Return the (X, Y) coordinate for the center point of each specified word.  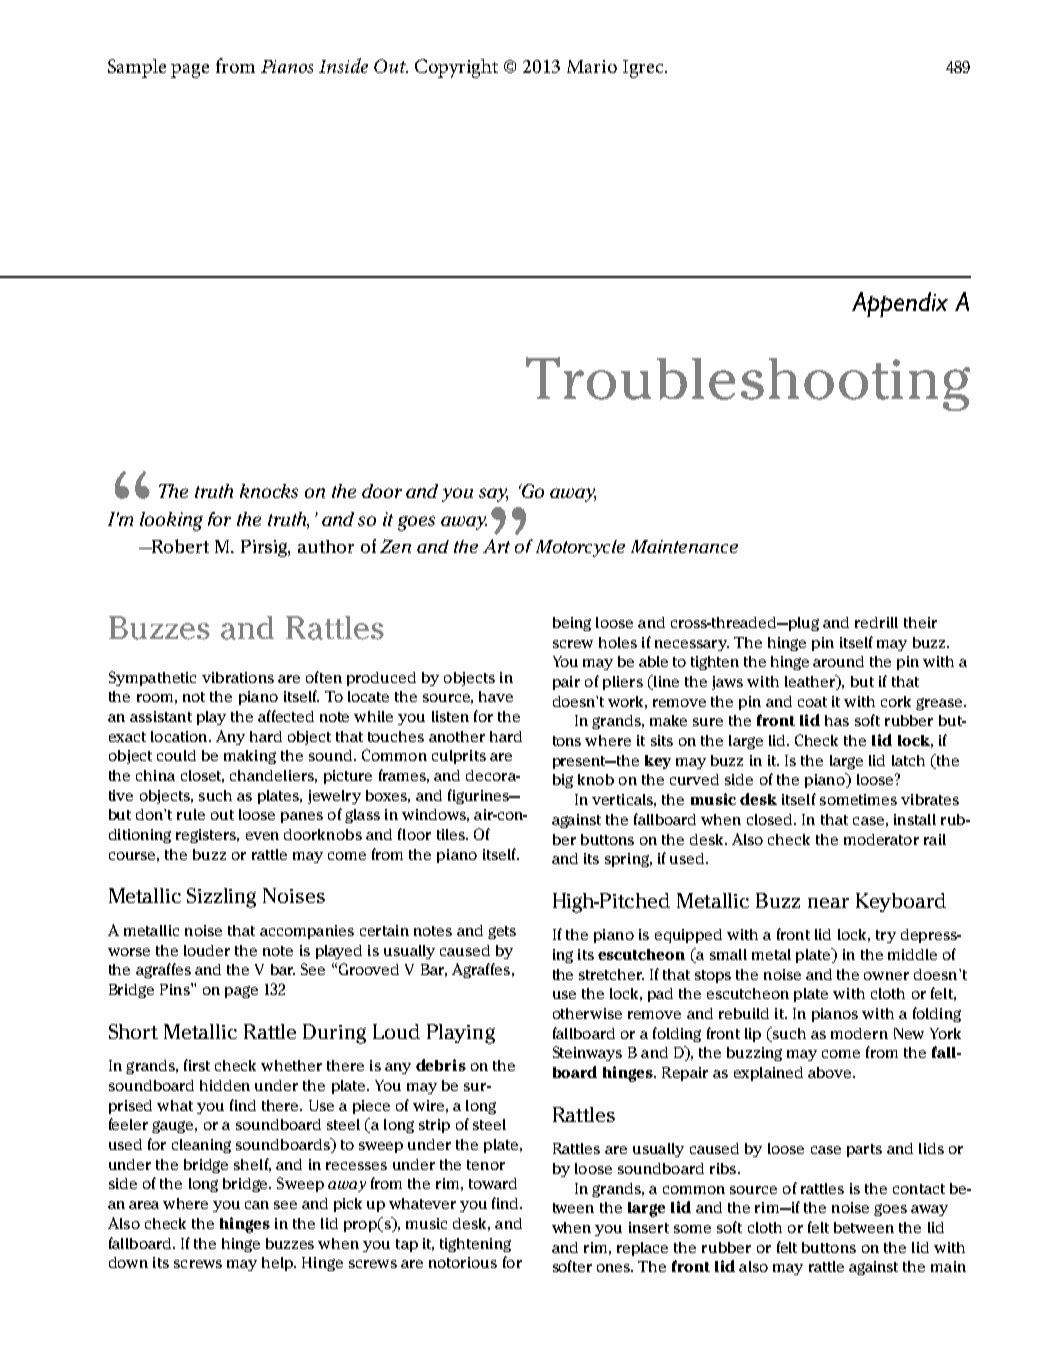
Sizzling (221, 898)
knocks (269, 491)
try (886, 936)
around (838, 661)
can (257, 1205)
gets (502, 932)
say (493, 495)
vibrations (238, 677)
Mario (592, 66)
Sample (137, 68)
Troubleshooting (748, 384)
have (496, 696)
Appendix (900, 304)
